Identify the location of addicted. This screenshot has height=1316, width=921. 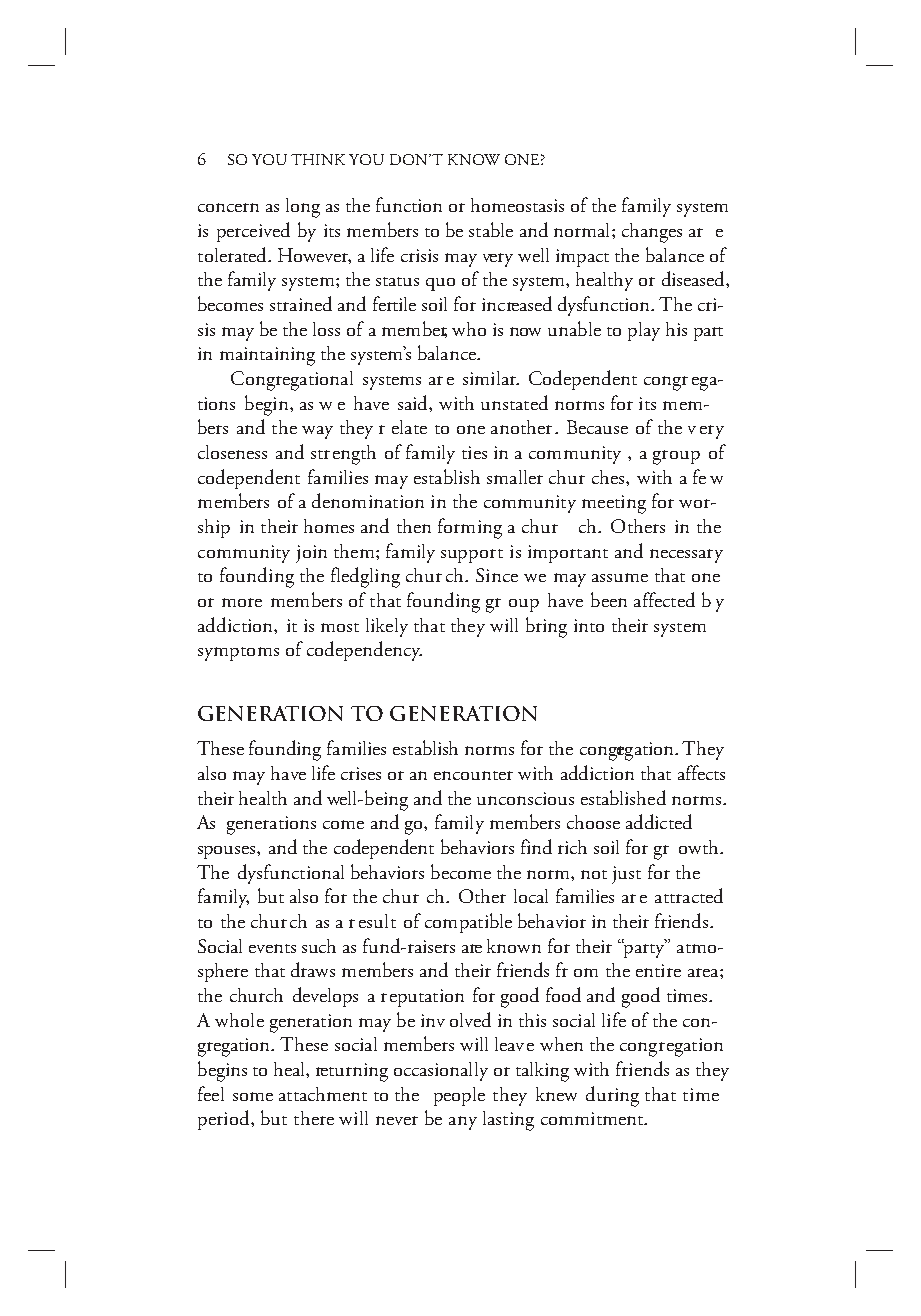
(659, 821).
